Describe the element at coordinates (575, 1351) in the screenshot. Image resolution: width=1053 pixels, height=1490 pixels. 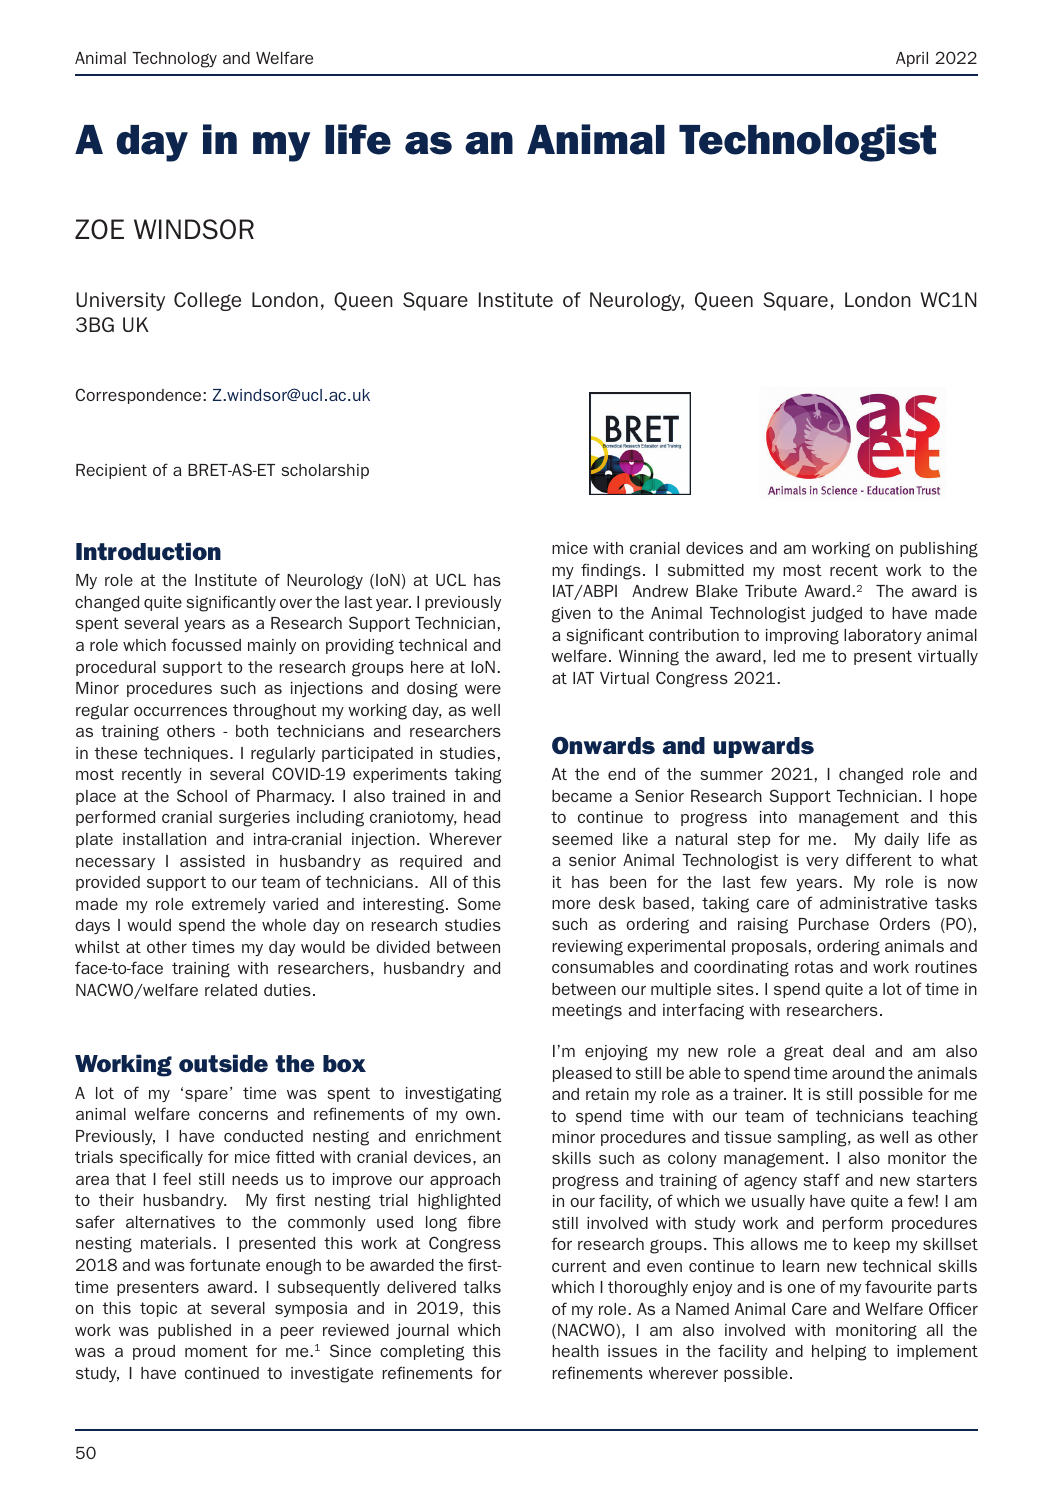
I see `health` at that location.
